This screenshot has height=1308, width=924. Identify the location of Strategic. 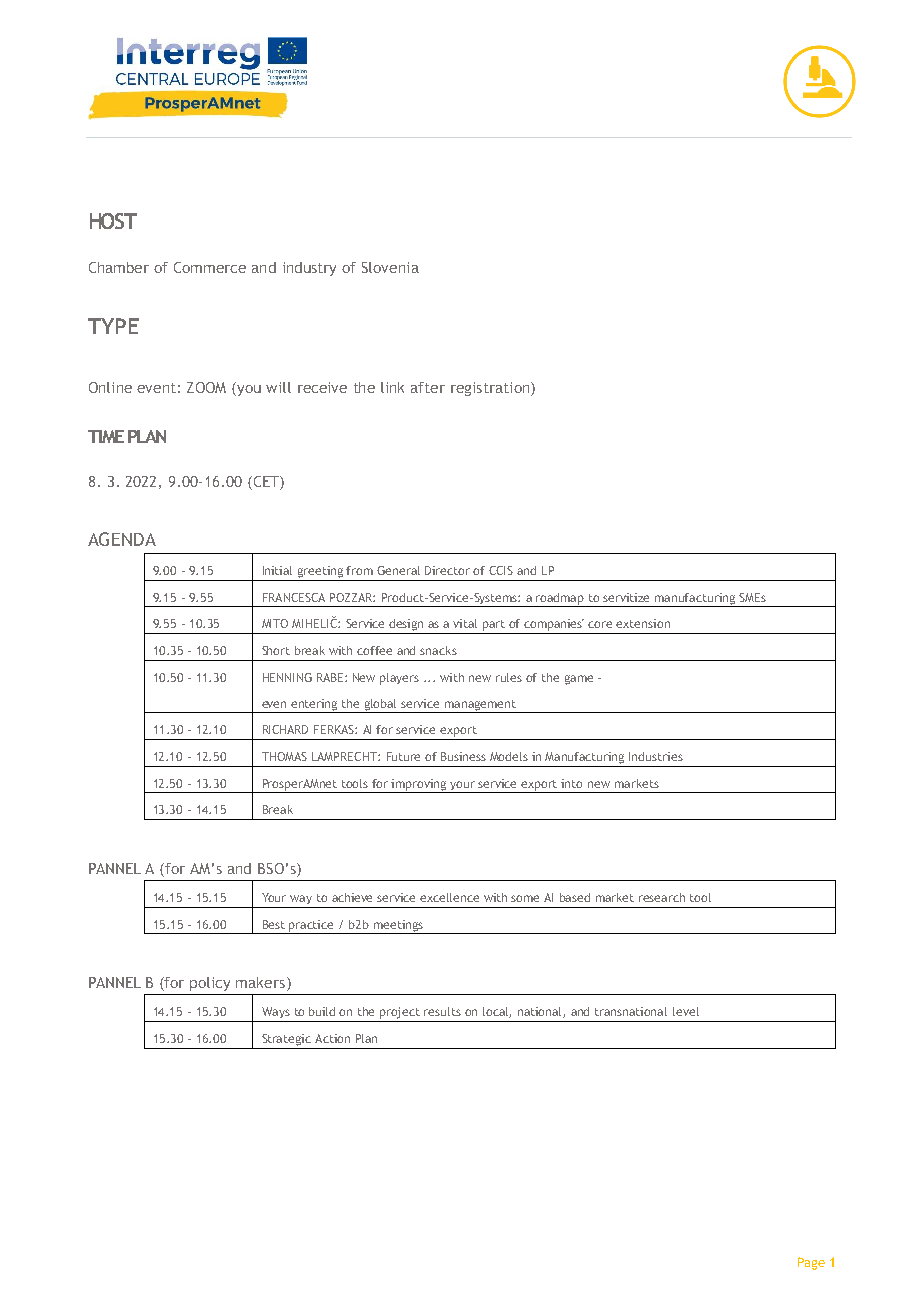
(286, 1040).
